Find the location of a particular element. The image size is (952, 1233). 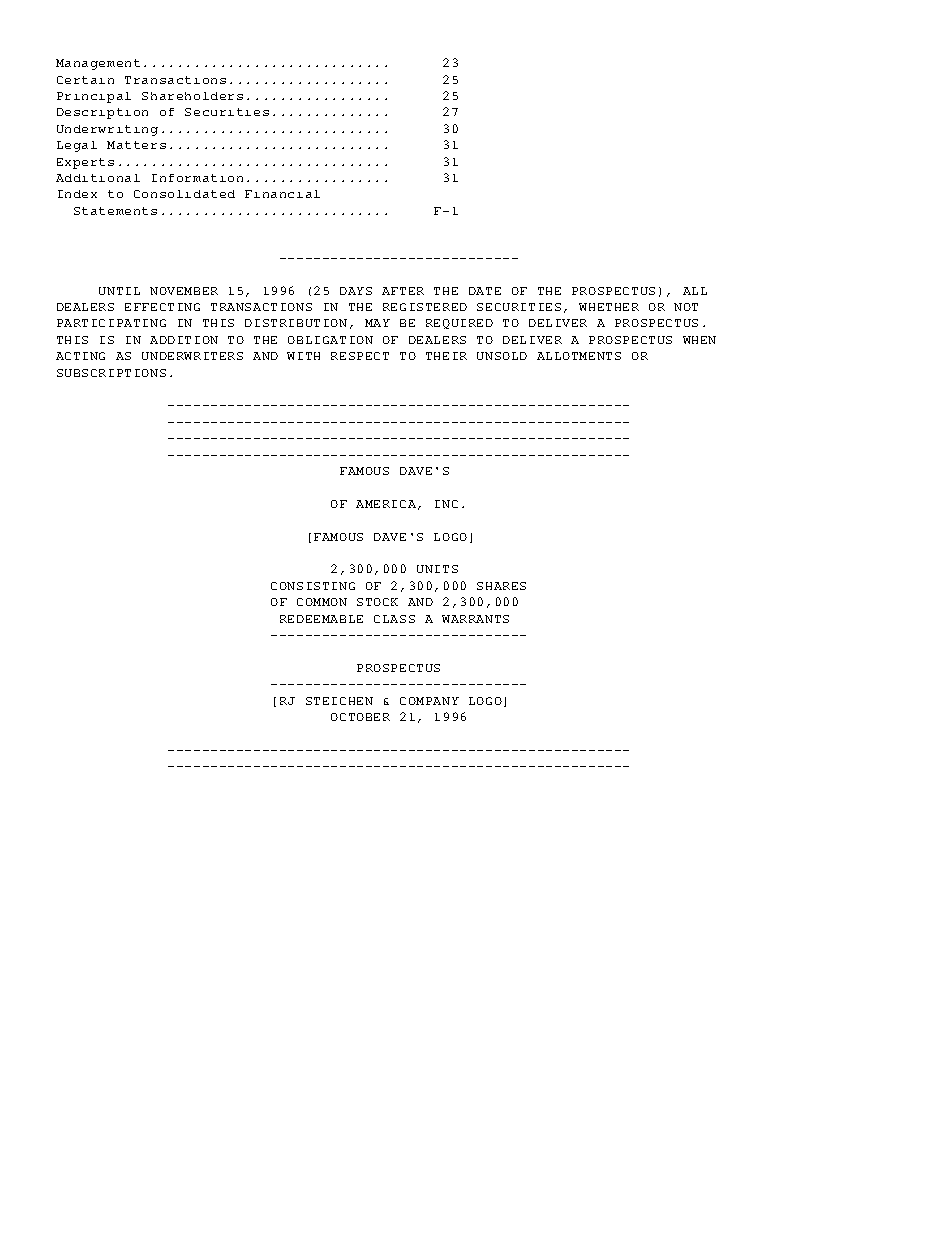

WHETHER is located at coordinates (609, 307).
